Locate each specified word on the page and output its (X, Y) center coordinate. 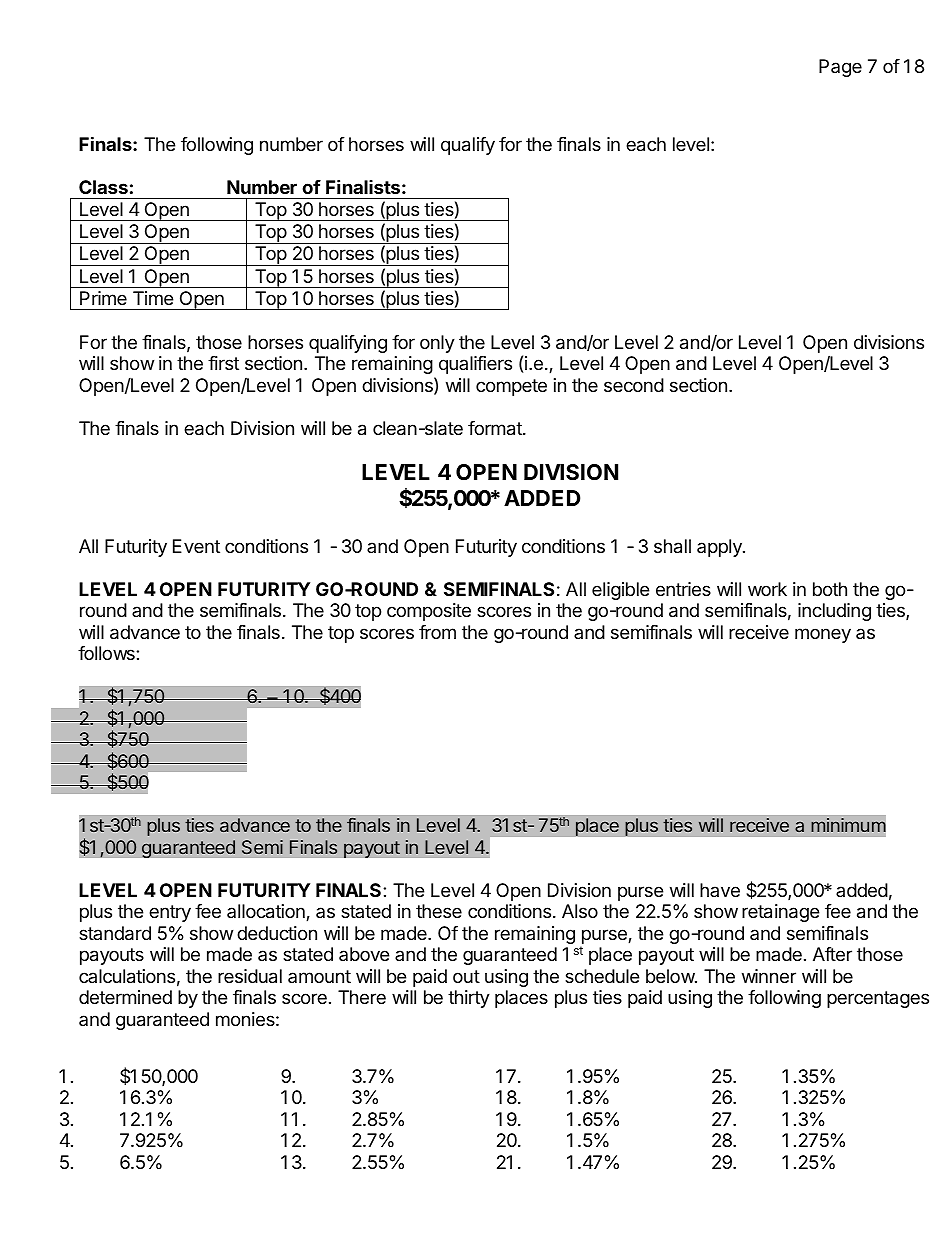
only (437, 344)
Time (153, 298)
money (823, 635)
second (634, 385)
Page (840, 68)
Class (103, 187)
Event (196, 546)
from (437, 632)
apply (720, 548)
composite (429, 612)
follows (107, 653)
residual (250, 976)
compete (511, 387)
